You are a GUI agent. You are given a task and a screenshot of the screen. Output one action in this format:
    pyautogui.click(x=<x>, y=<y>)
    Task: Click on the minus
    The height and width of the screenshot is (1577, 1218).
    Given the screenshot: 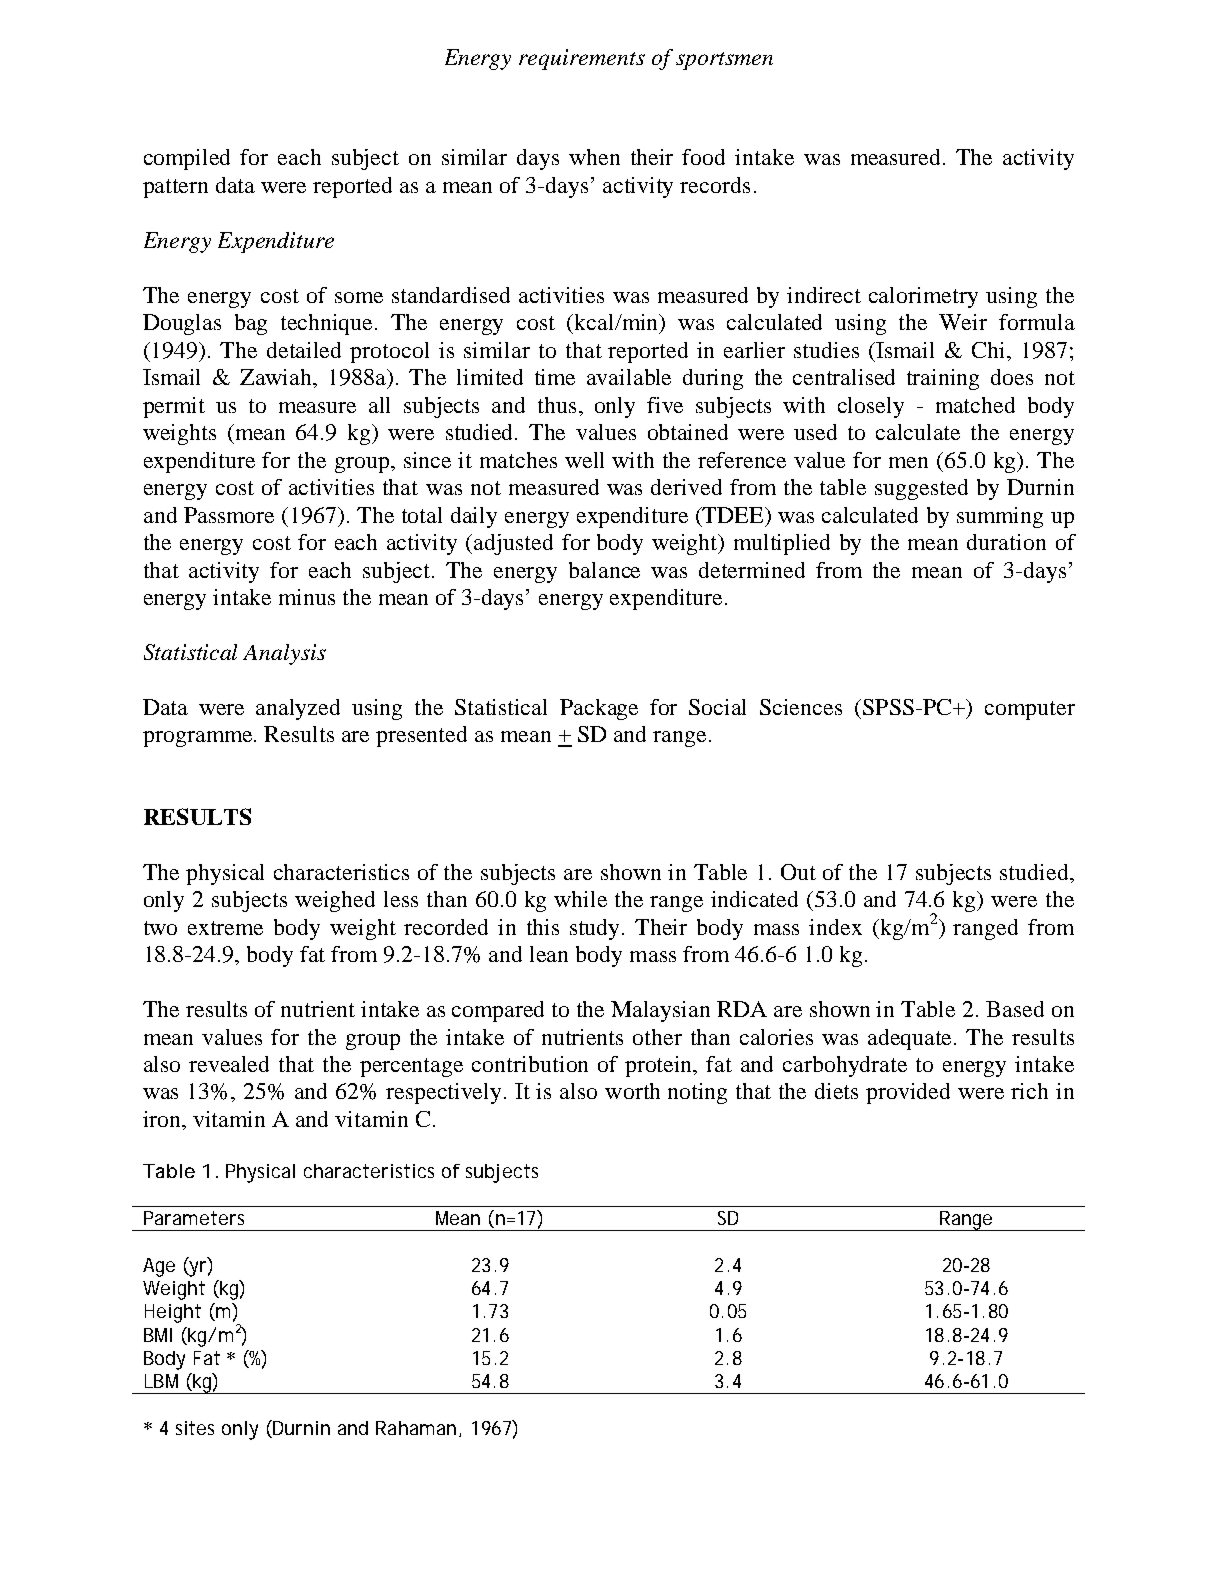 What is the action you would take?
    pyautogui.click(x=307, y=597)
